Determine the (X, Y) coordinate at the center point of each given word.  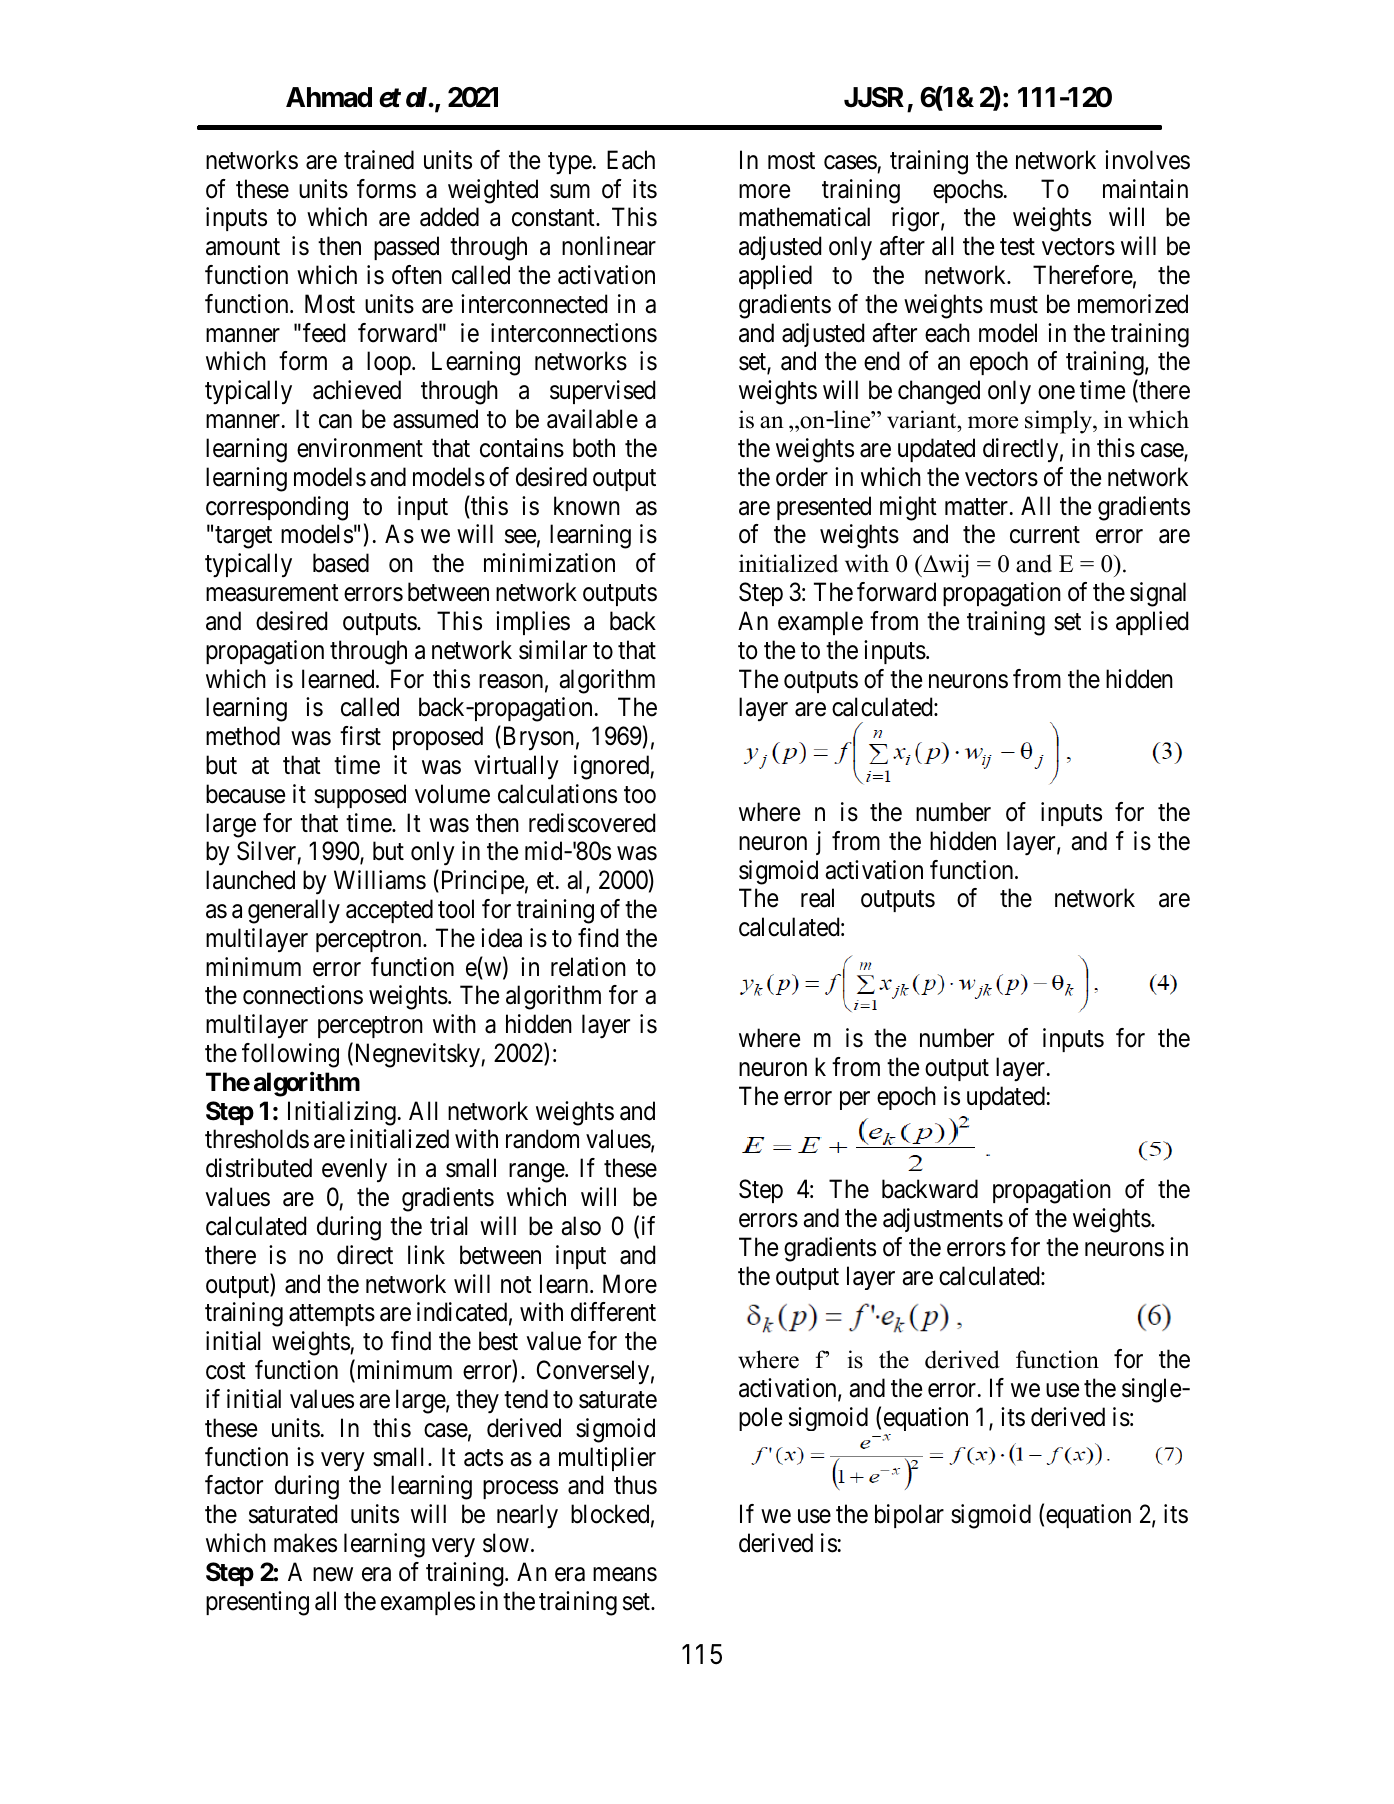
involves (1147, 160)
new (333, 1574)
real (817, 898)
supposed (360, 796)
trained (379, 160)
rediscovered (592, 823)
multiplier (607, 1459)
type (570, 163)
